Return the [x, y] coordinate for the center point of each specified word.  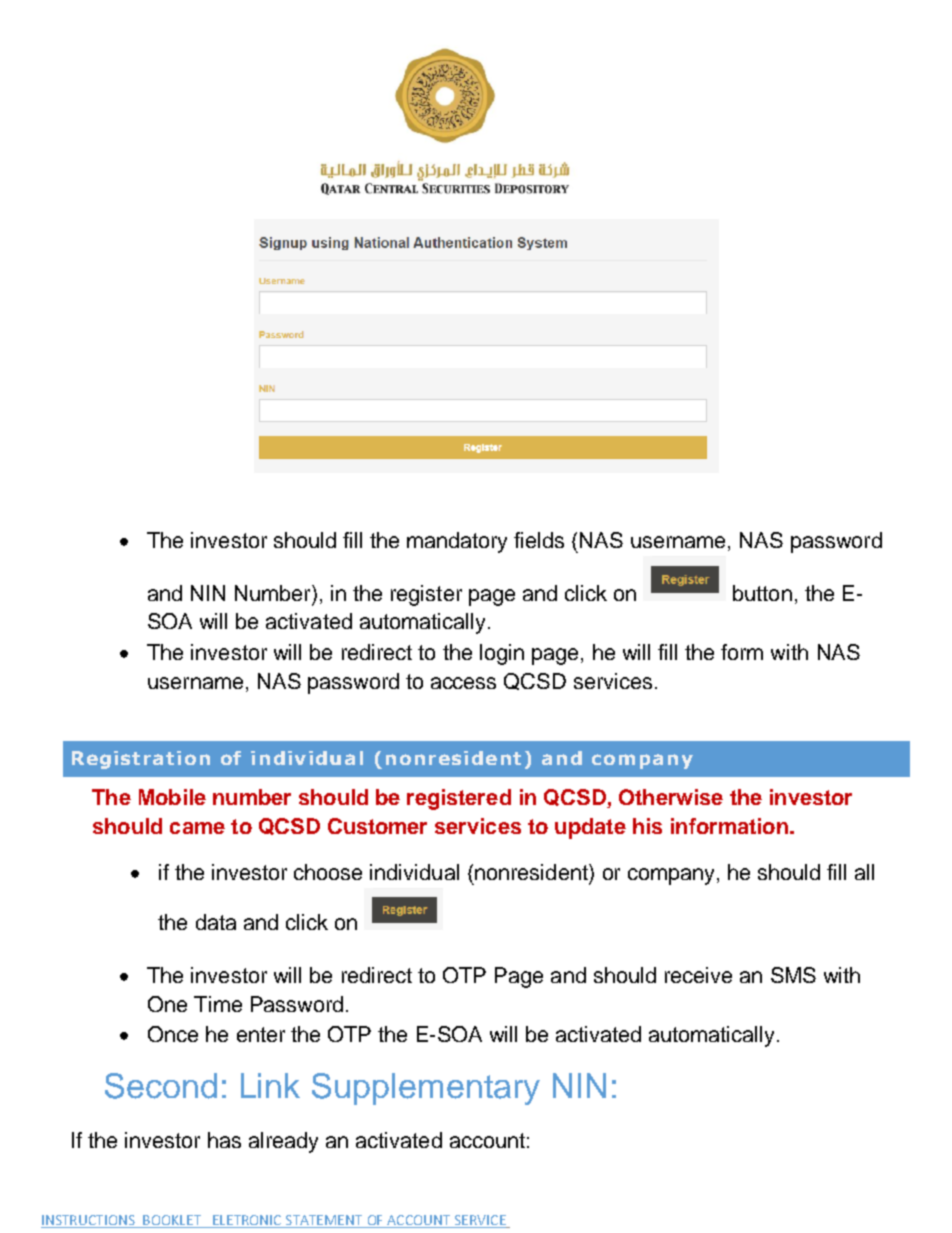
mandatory [457, 542]
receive [698, 975]
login [502, 654]
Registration [141, 760]
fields [539, 540]
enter [261, 1034]
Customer [377, 826]
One [167, 1004]
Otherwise [671, 797]
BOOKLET [172, 1221]
